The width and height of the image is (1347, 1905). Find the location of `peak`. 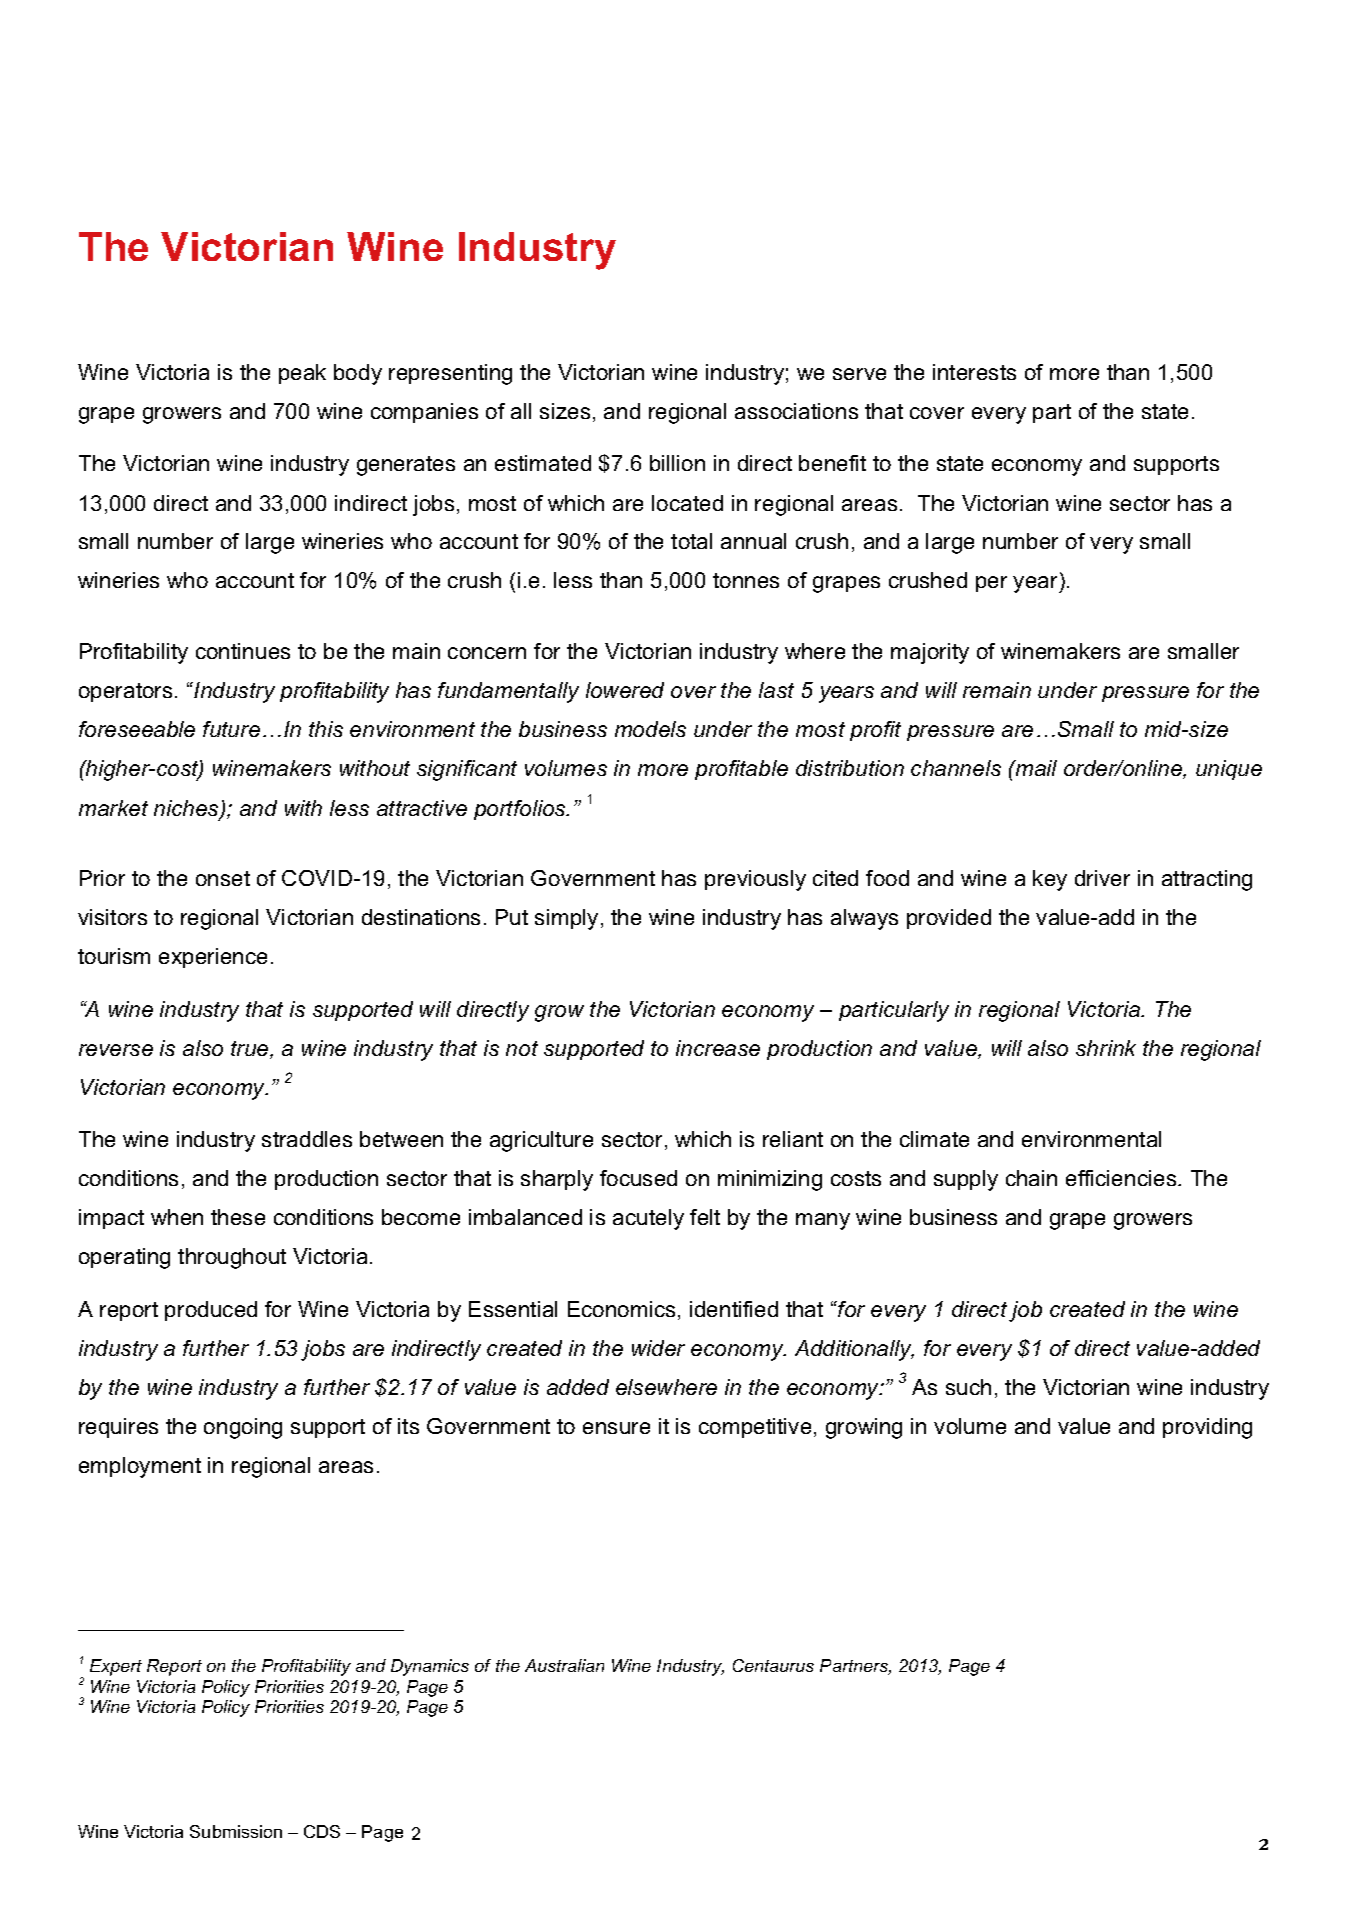

peak is located at coordinates (302, 374).
